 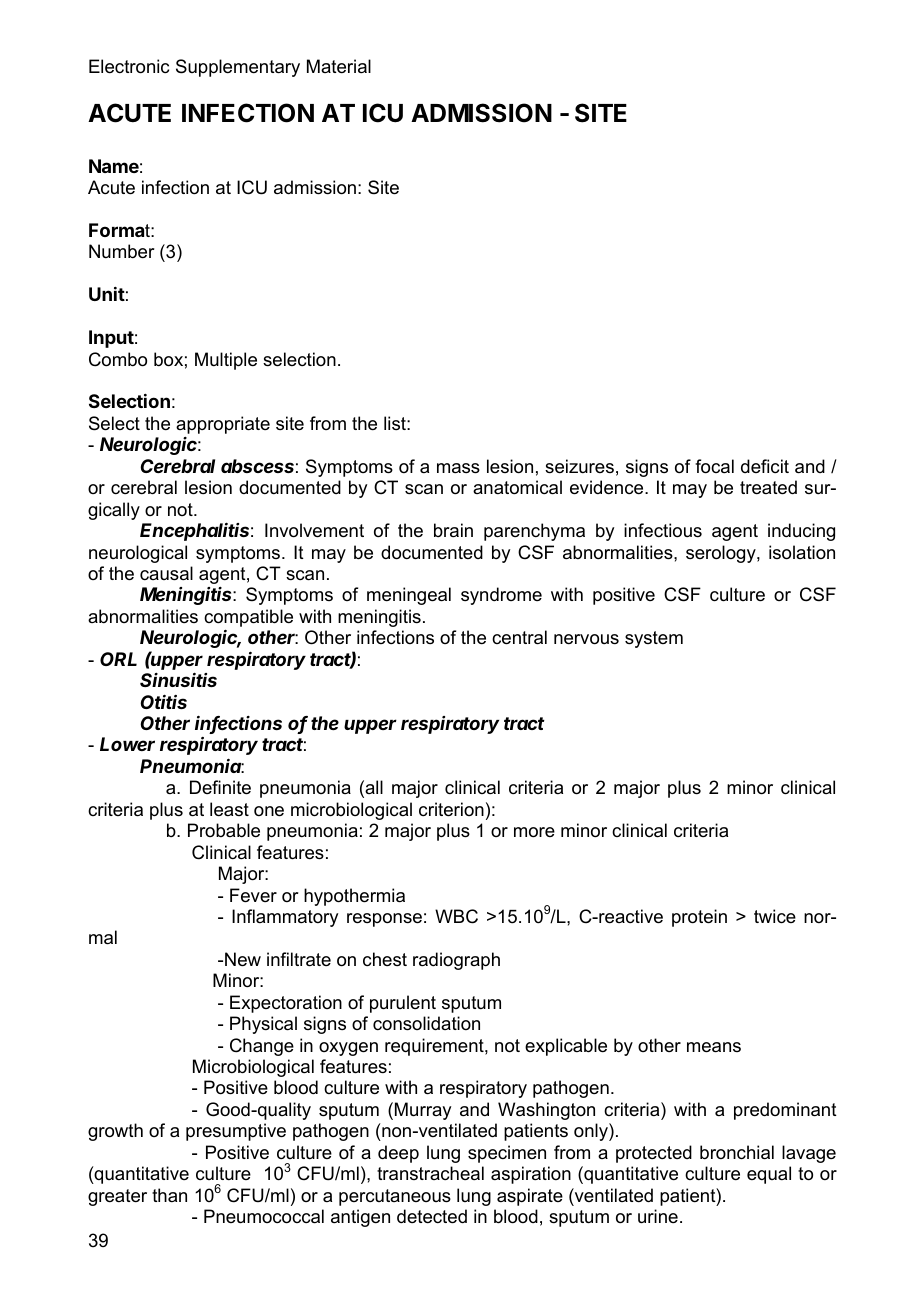 What do you see at coordinates (737, 1152) in the page?
I see `bronchial` at bounding box center [737, 1152].
